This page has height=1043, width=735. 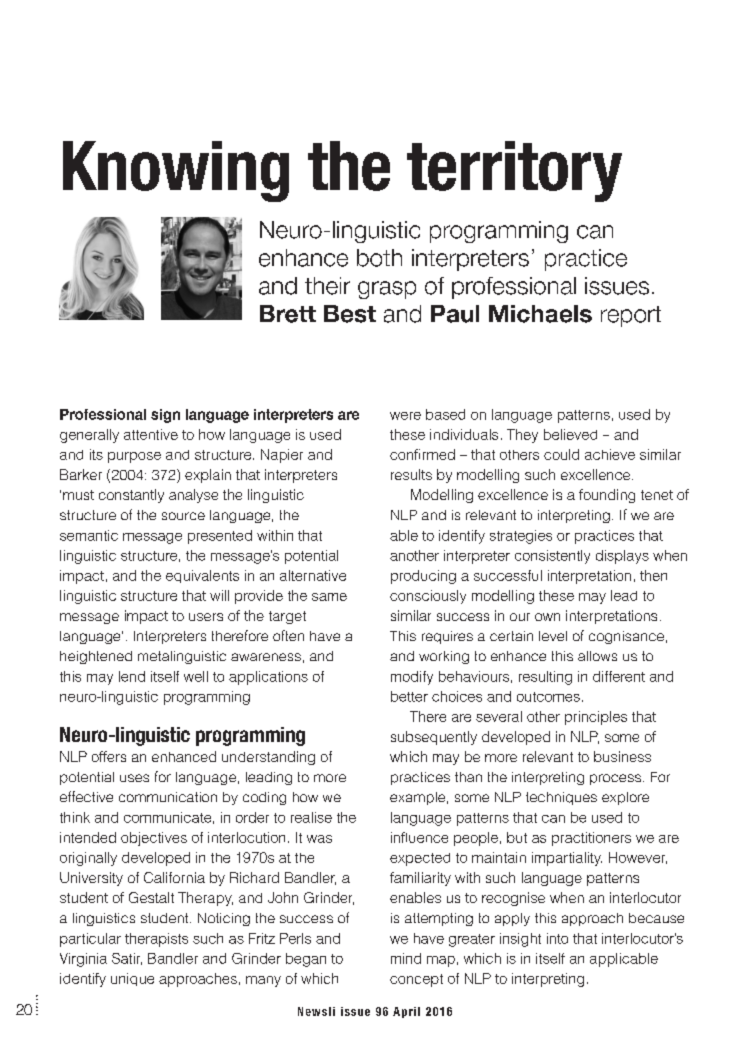 I want to click on purpose, so click(x=134, y=457).
